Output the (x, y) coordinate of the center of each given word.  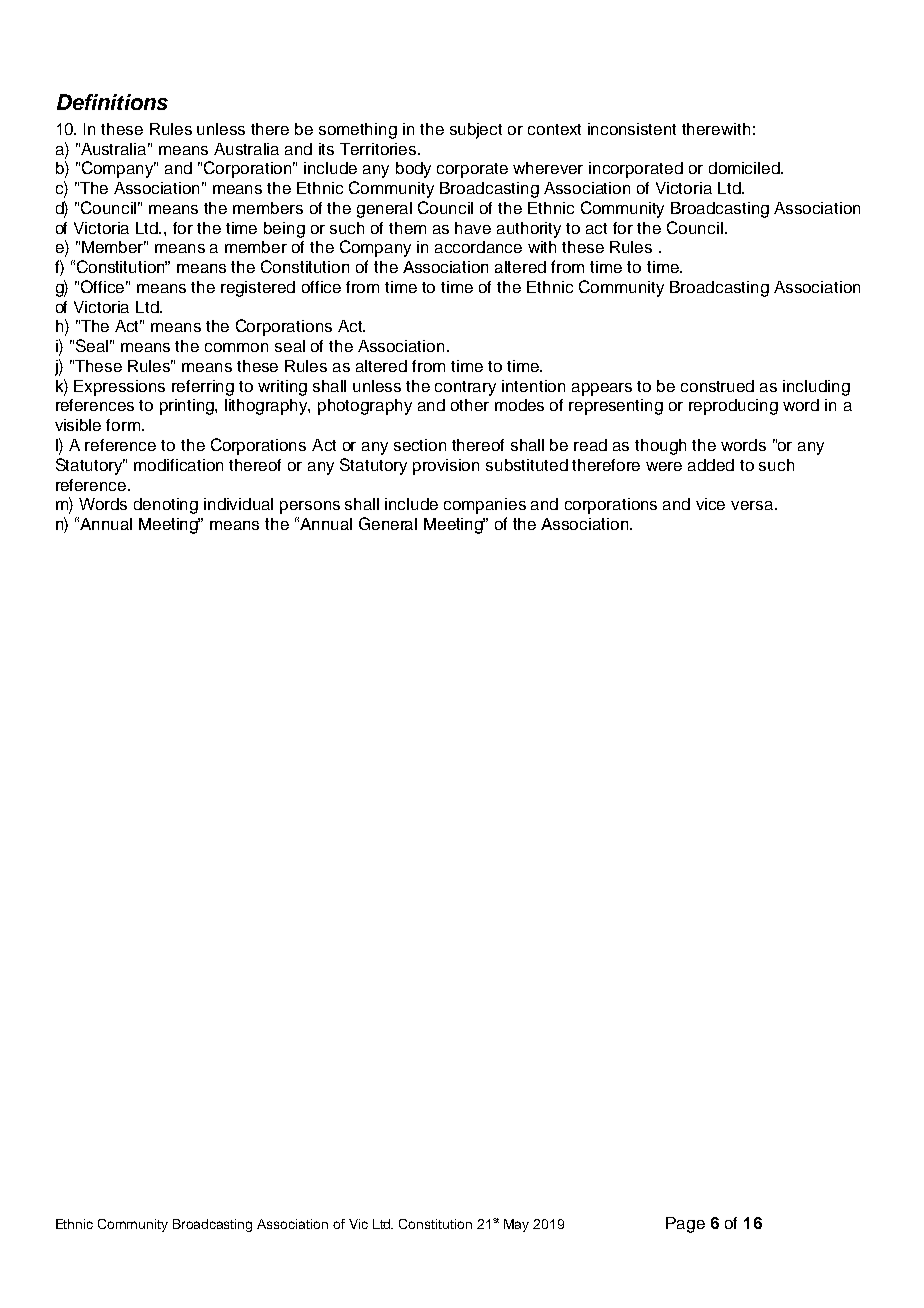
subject (476, 131)
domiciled (745, 168)
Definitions (112, 102)
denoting (166, 506)
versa (753, 505)
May (516, 1225)
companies (485, 506)
